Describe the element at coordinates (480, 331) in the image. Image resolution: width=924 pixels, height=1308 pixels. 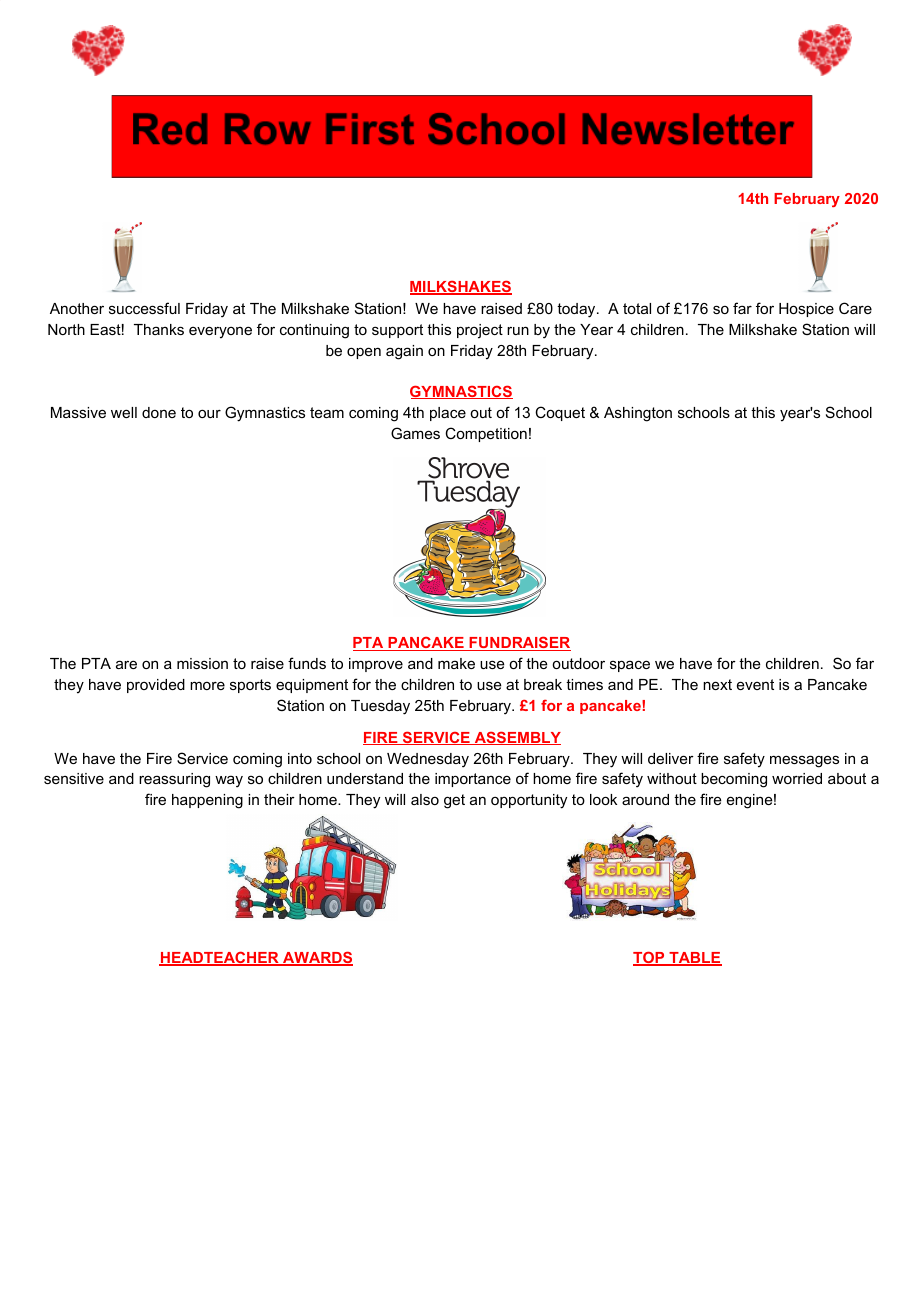
I see `project` at that location.
